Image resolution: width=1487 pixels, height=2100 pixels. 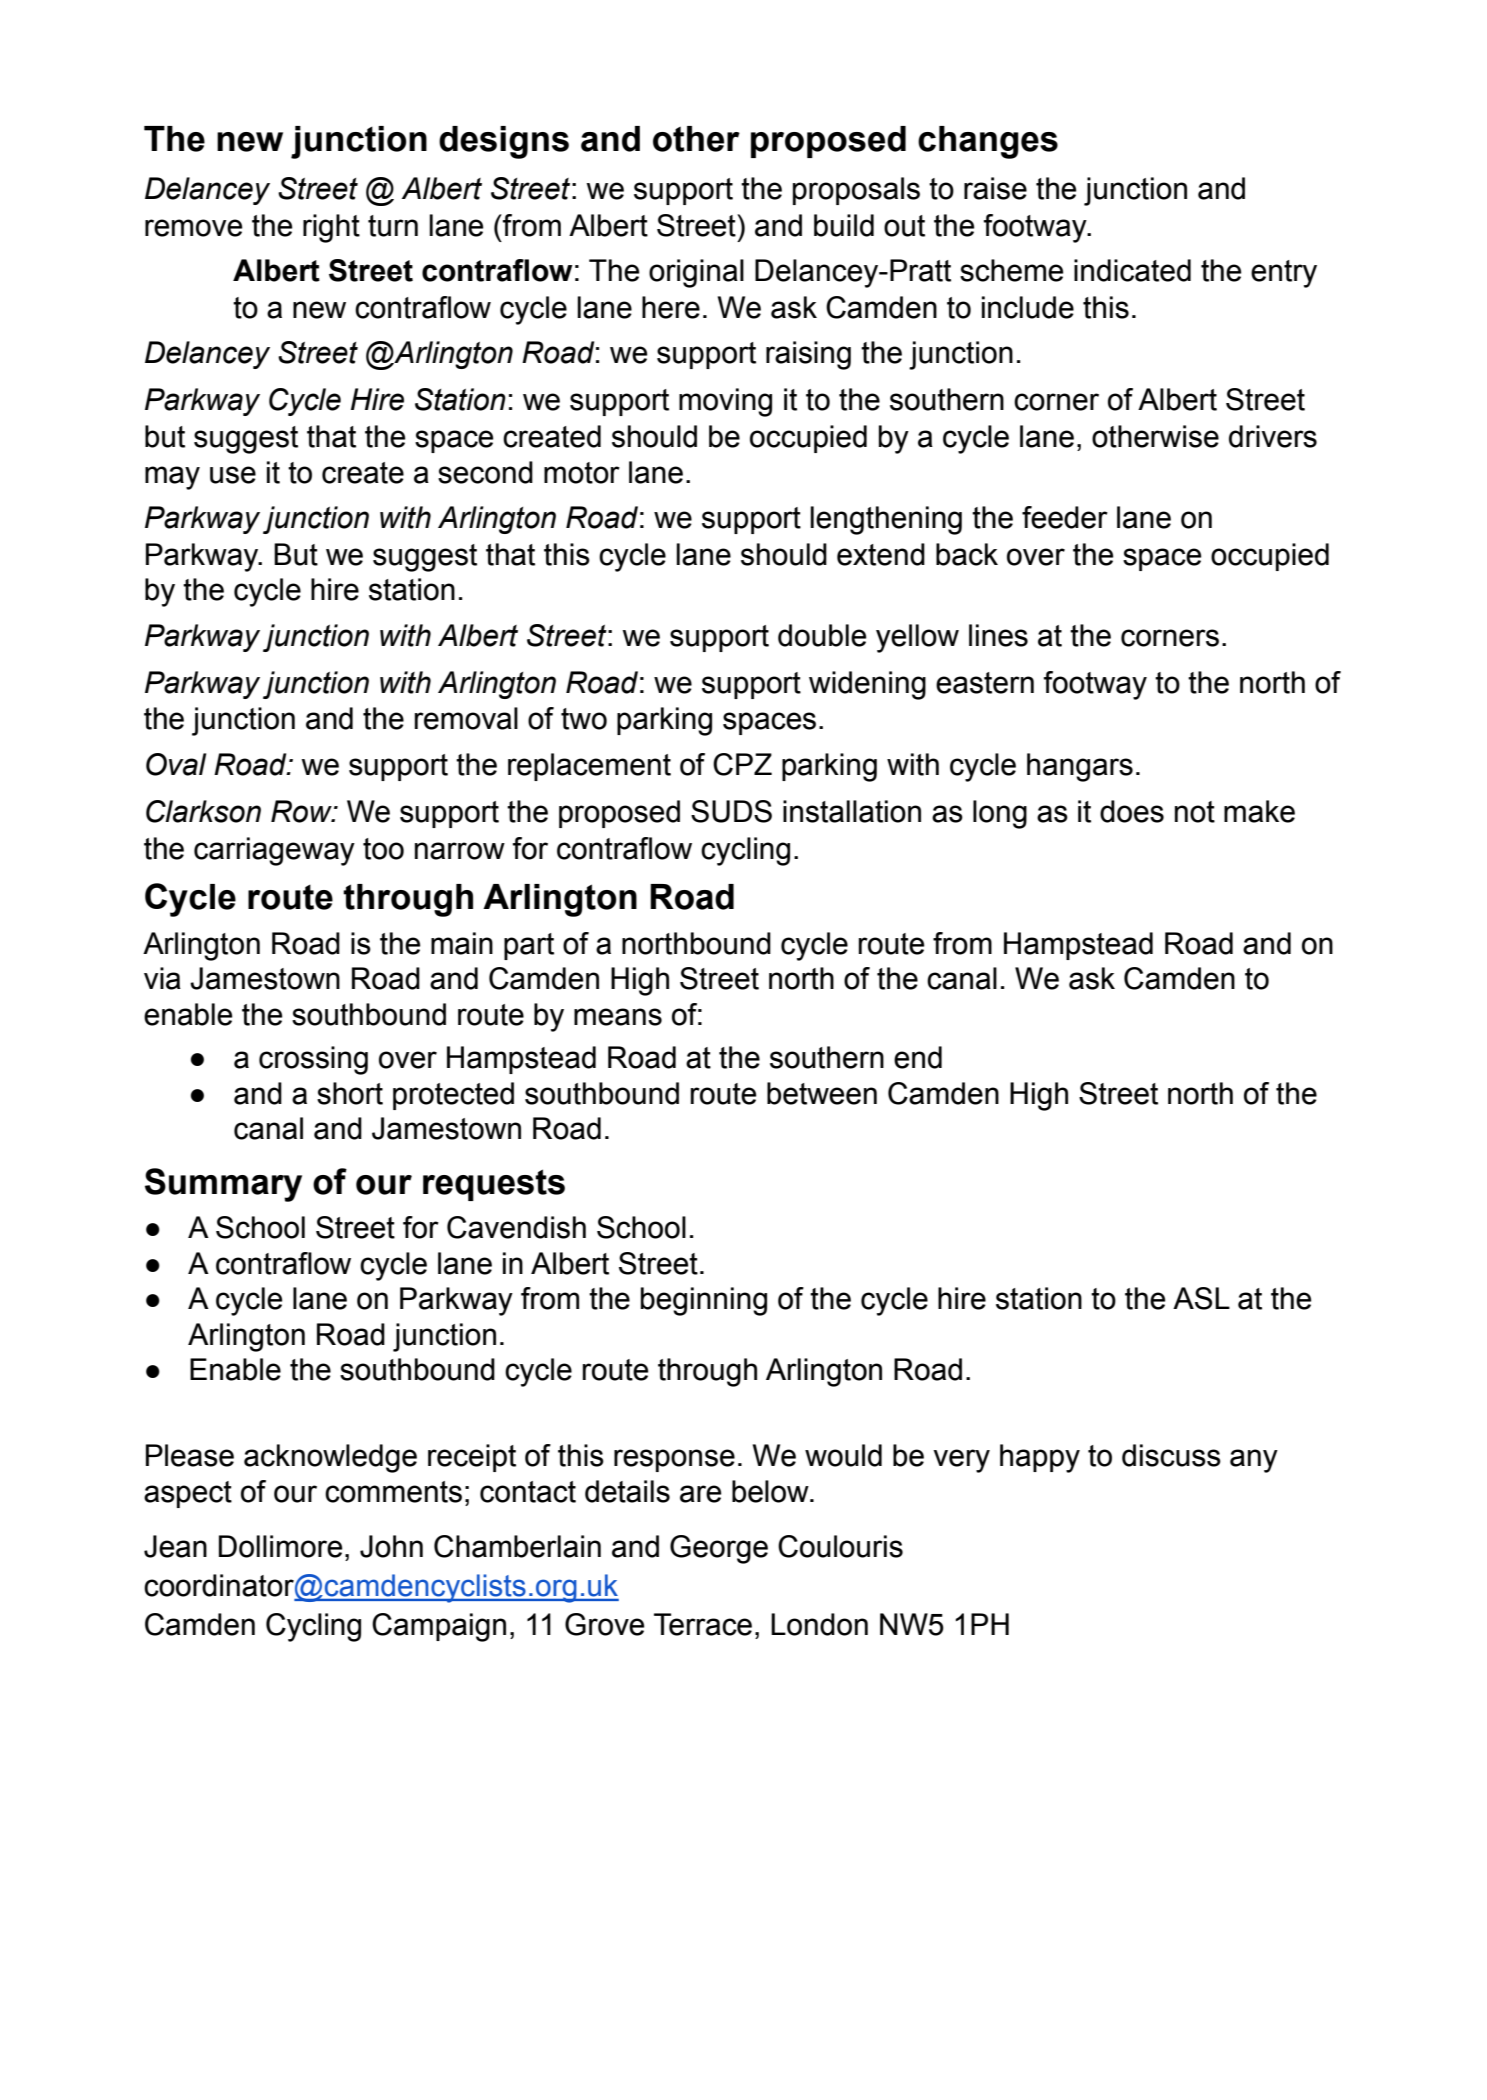 What do you see at coordinates (731, 811) in the image?
I see `SUDS` at bounding box center [731, 811].
